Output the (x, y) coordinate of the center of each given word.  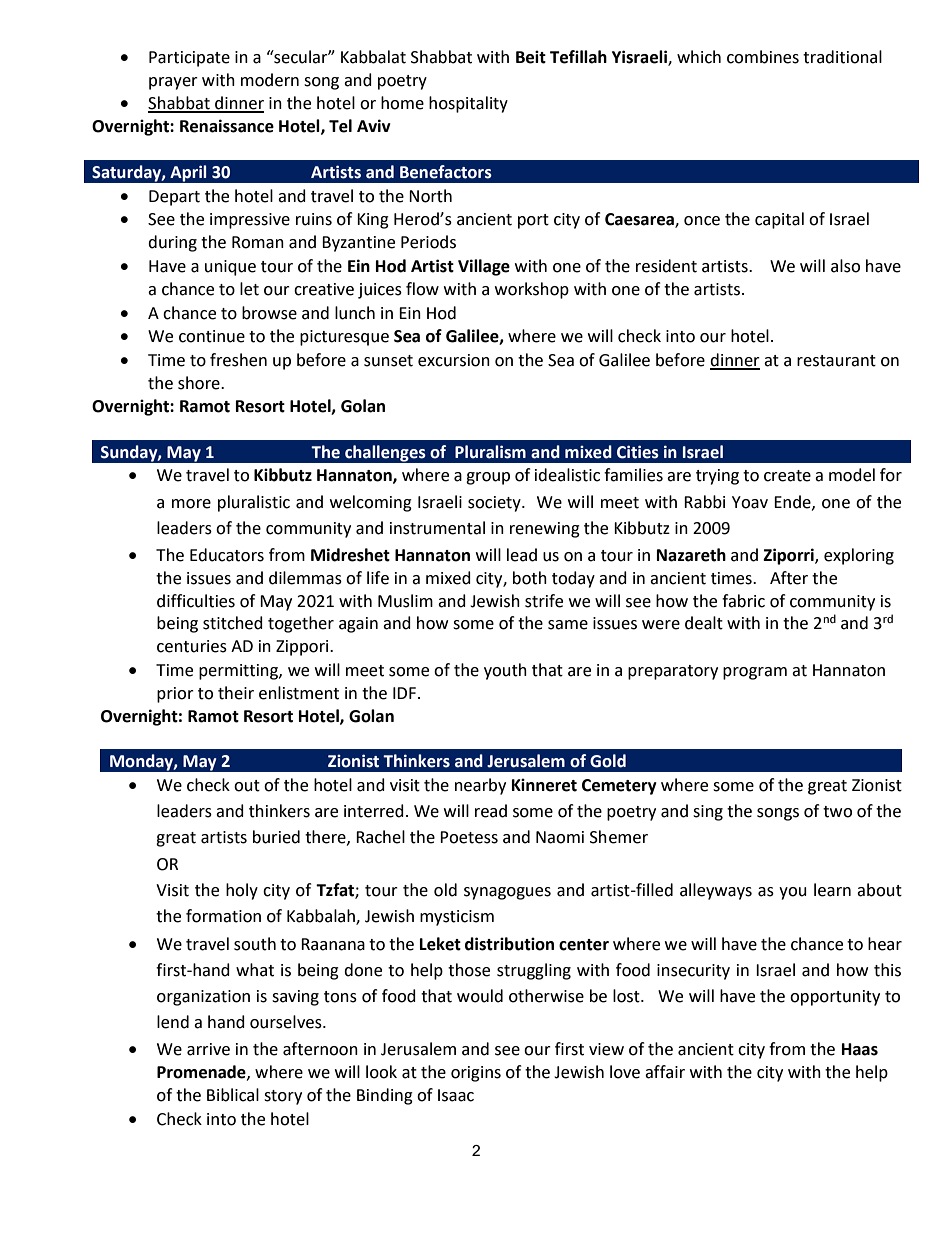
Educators (227, 555)
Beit (531, 57)
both (530, 578)
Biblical (233, 1095)
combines (763, 57)
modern (270, 80)
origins (476, 1074)
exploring (859, 556)
